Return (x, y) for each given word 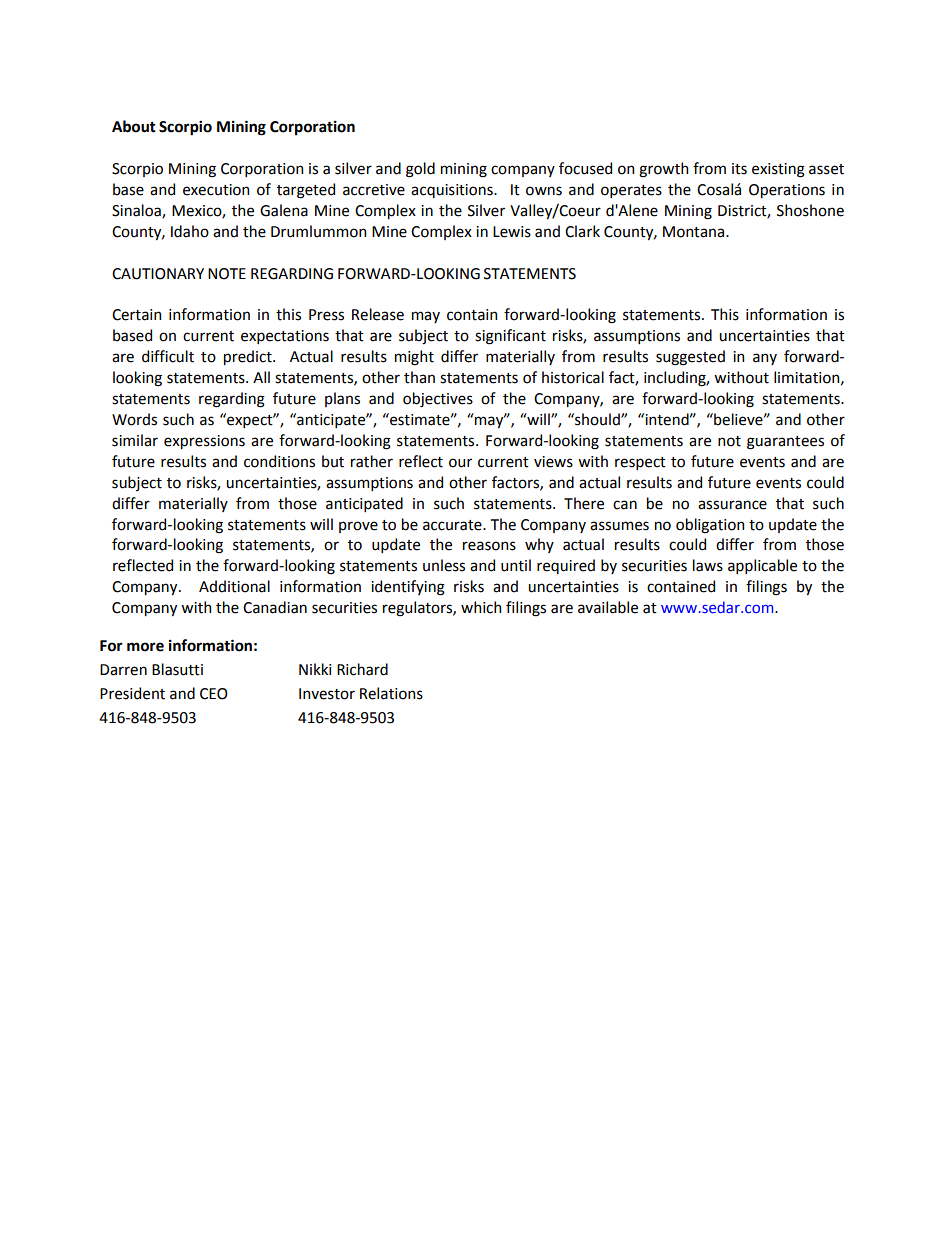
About (134, 126)
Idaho (190, 231)
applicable (762, 566)
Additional (234, 586)
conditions (279, 461)
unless (444, 565)
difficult (168, 356)
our (460, 463)
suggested (690, 358)
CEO (214, 694)
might (414, 358)
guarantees (785, 443)
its (739, 169)
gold (420, 170)
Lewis (512, 232)
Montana (695, 232)
